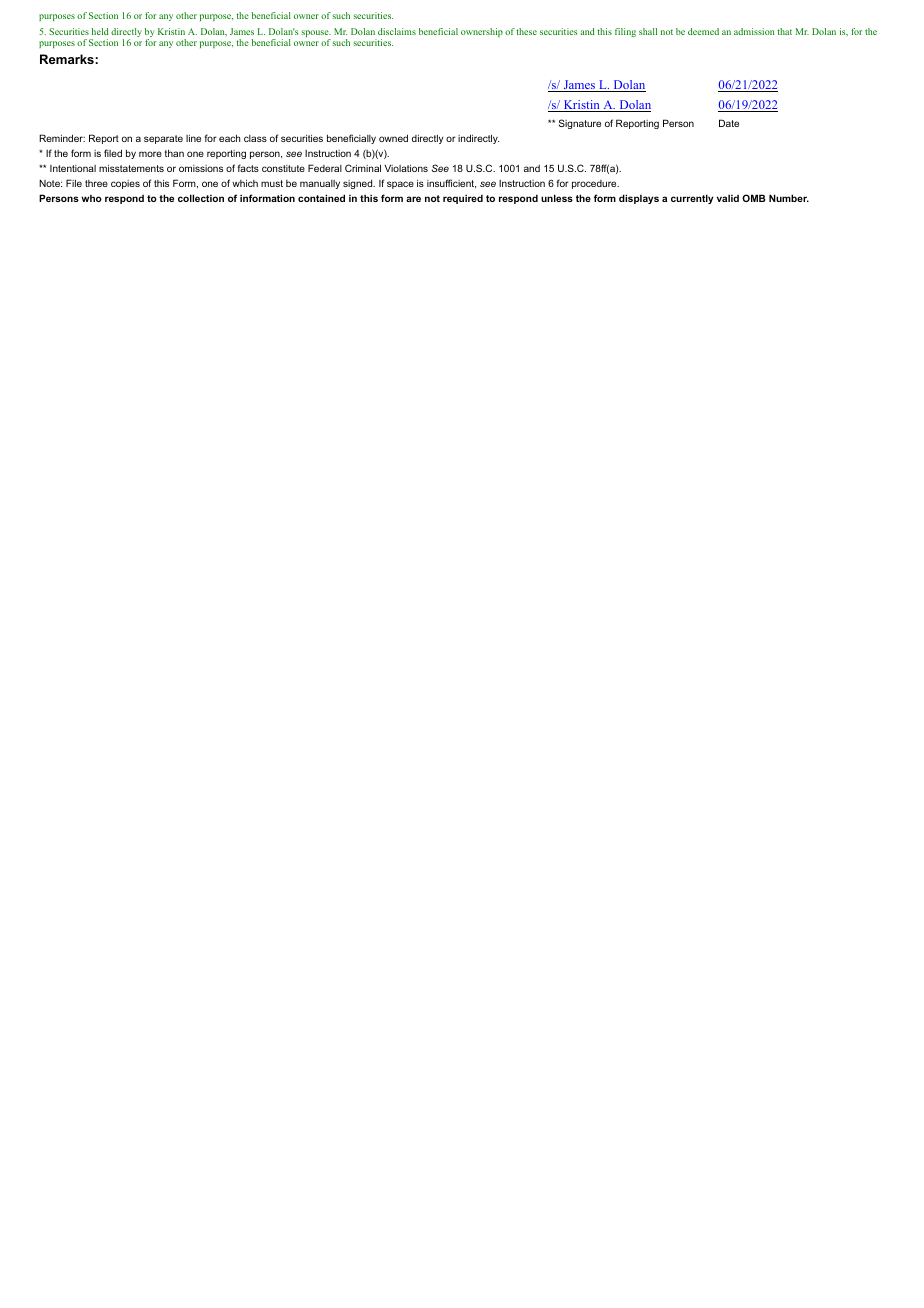 This page has width=924, height=1308. I want to click on valid, so click(728, 198).
